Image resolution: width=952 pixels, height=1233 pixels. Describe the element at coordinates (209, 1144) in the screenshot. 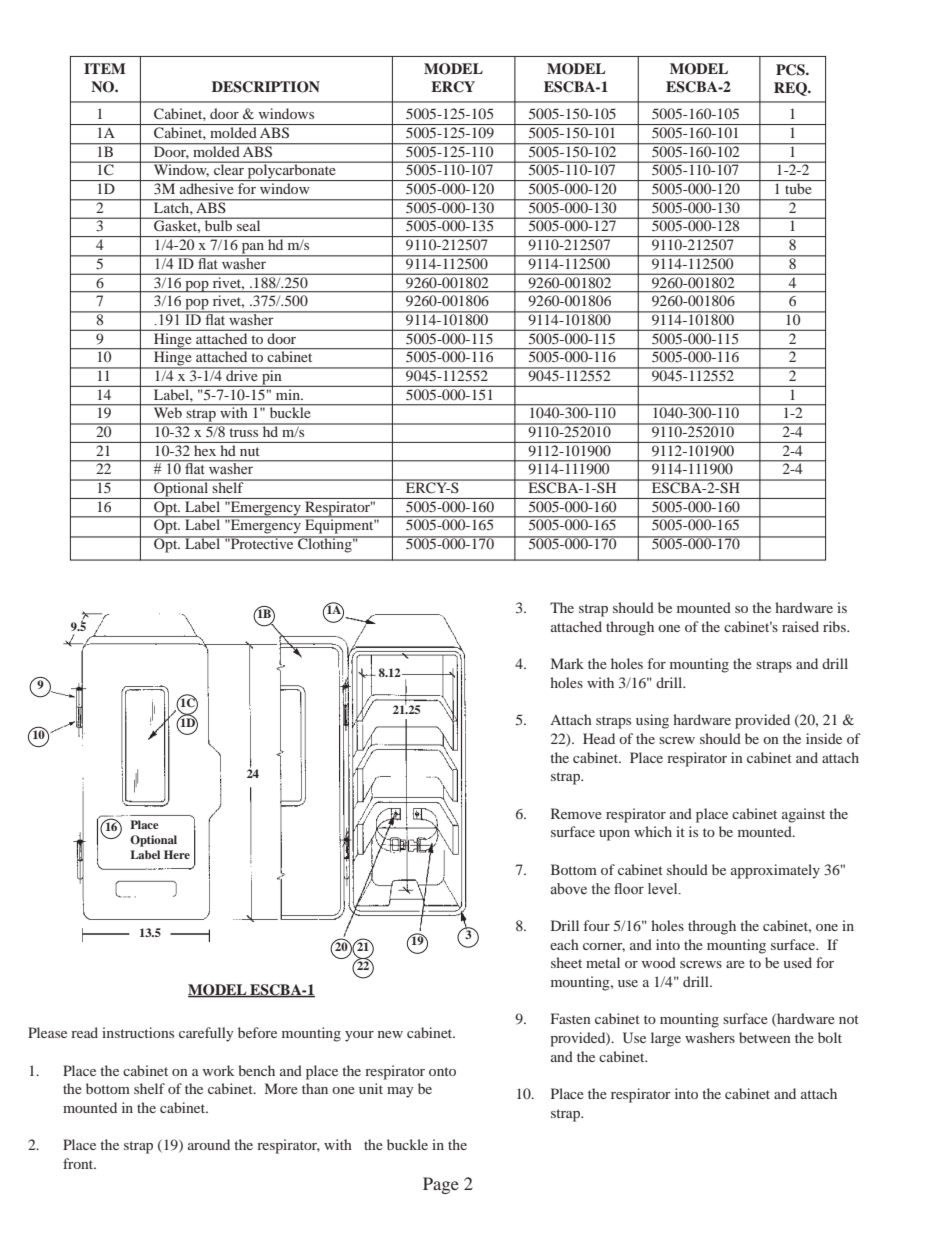

I see `around` at that location.
